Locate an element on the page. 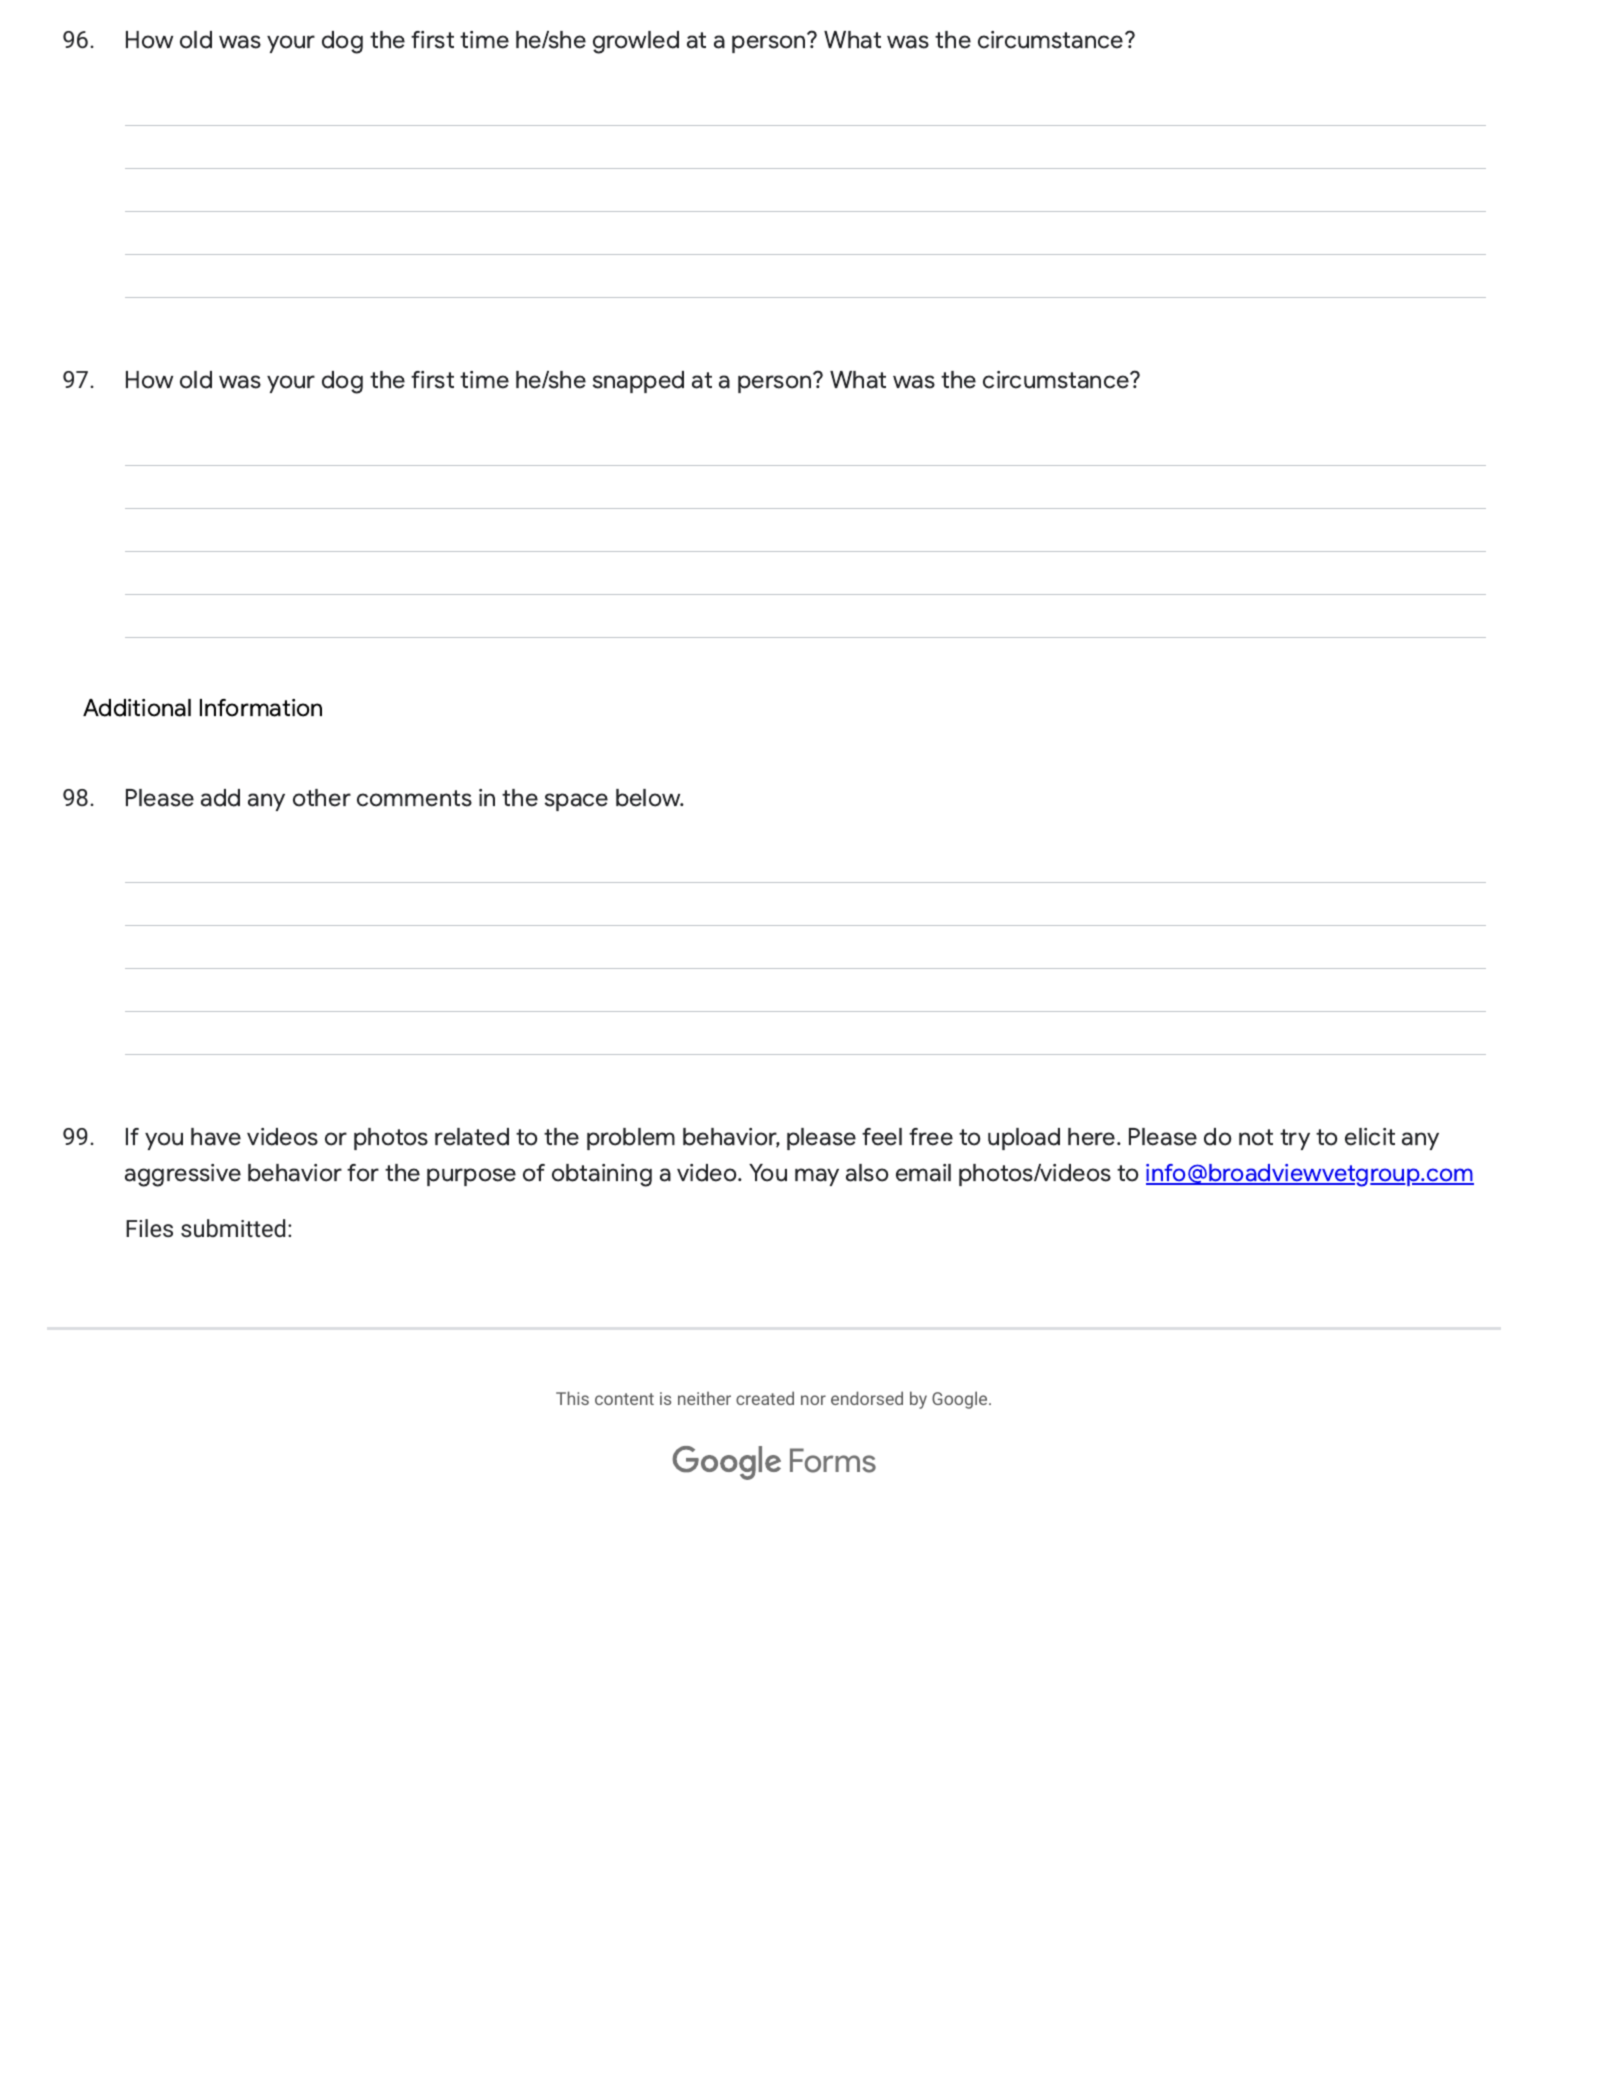 The height and width of the page is (2090, 1615). comments is located at coordinates (414, 798).
